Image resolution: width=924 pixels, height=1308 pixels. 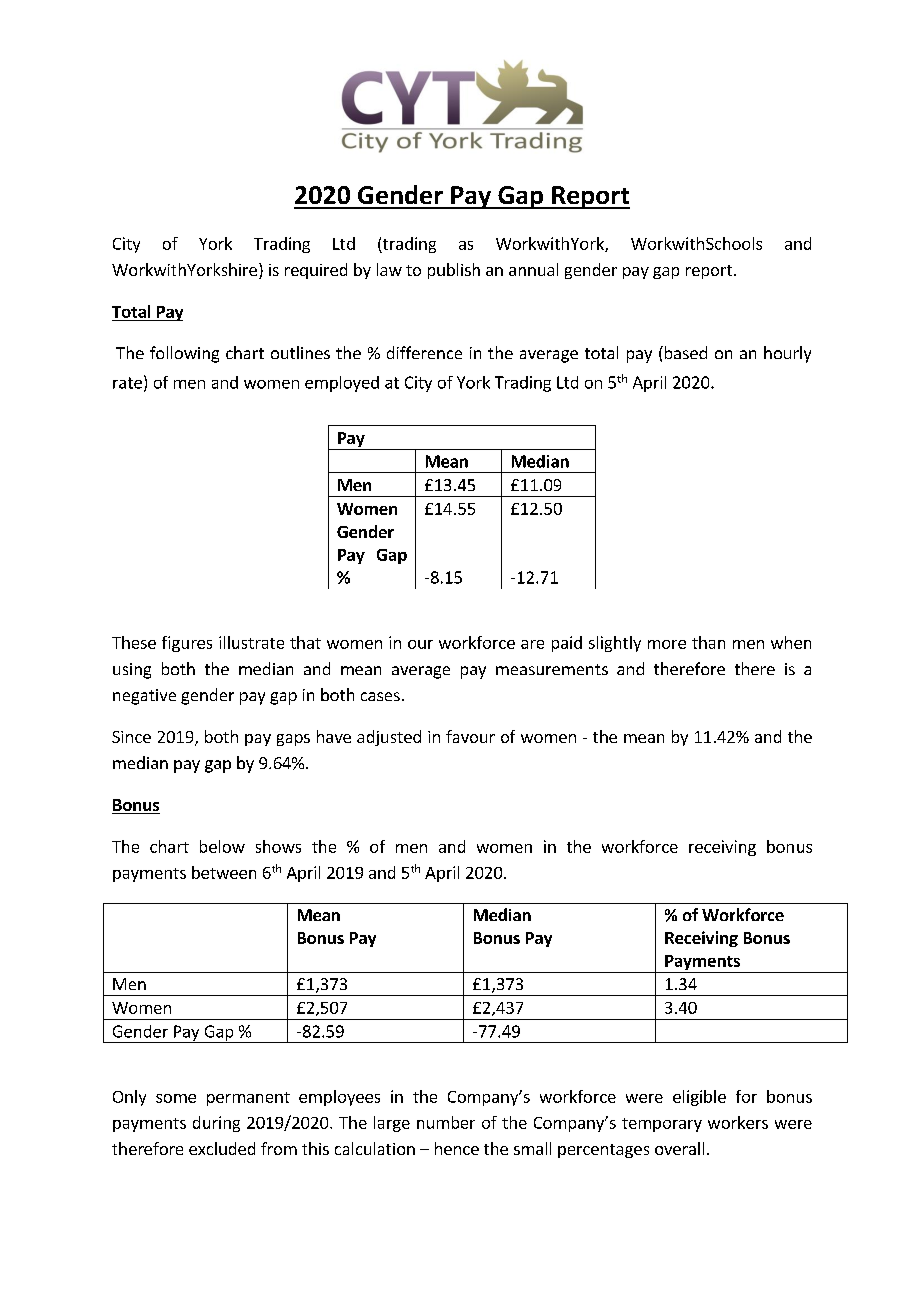 I want to click on negative, so click(x=144, y=697).
